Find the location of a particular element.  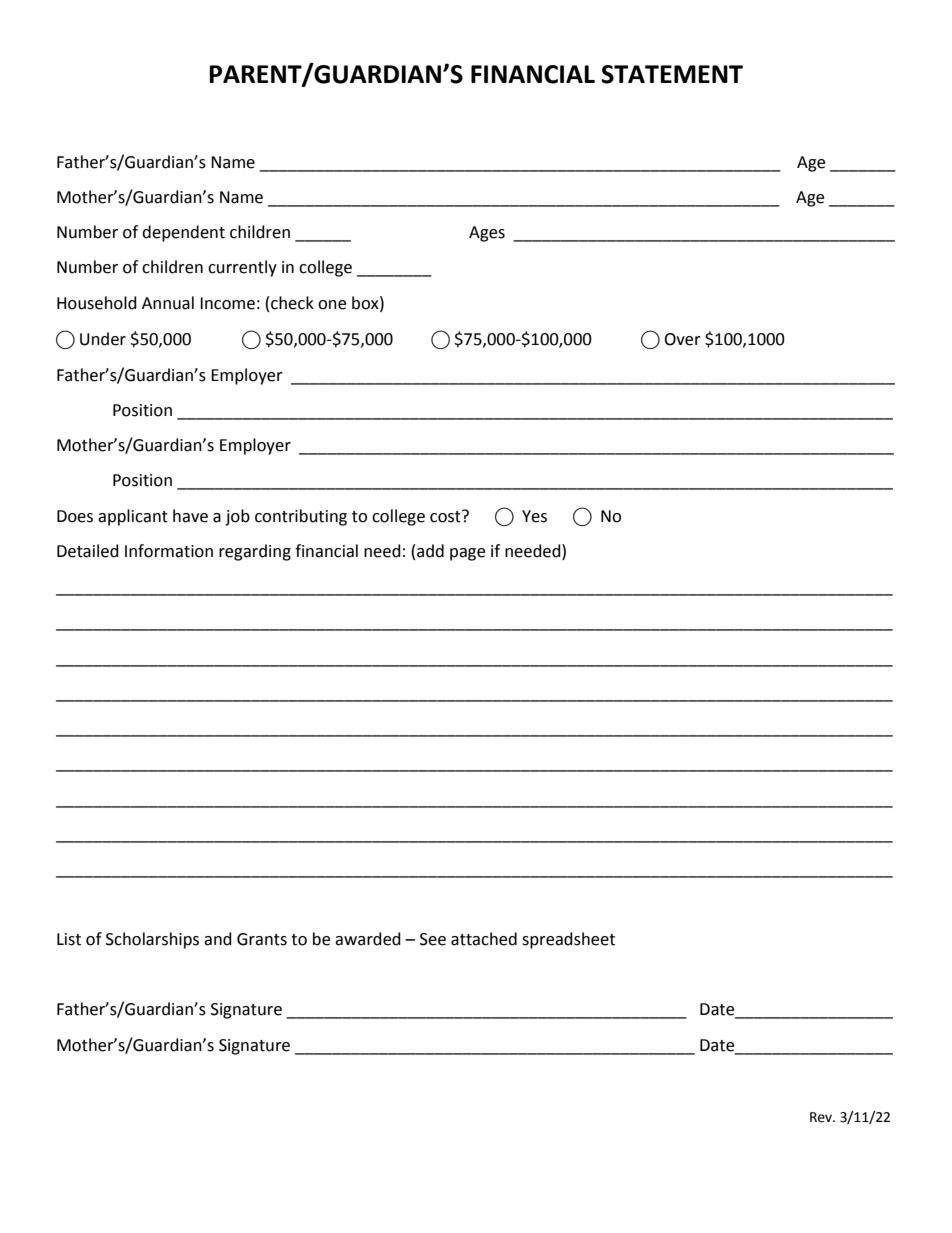

Over is located at coordinates (682, 339).
